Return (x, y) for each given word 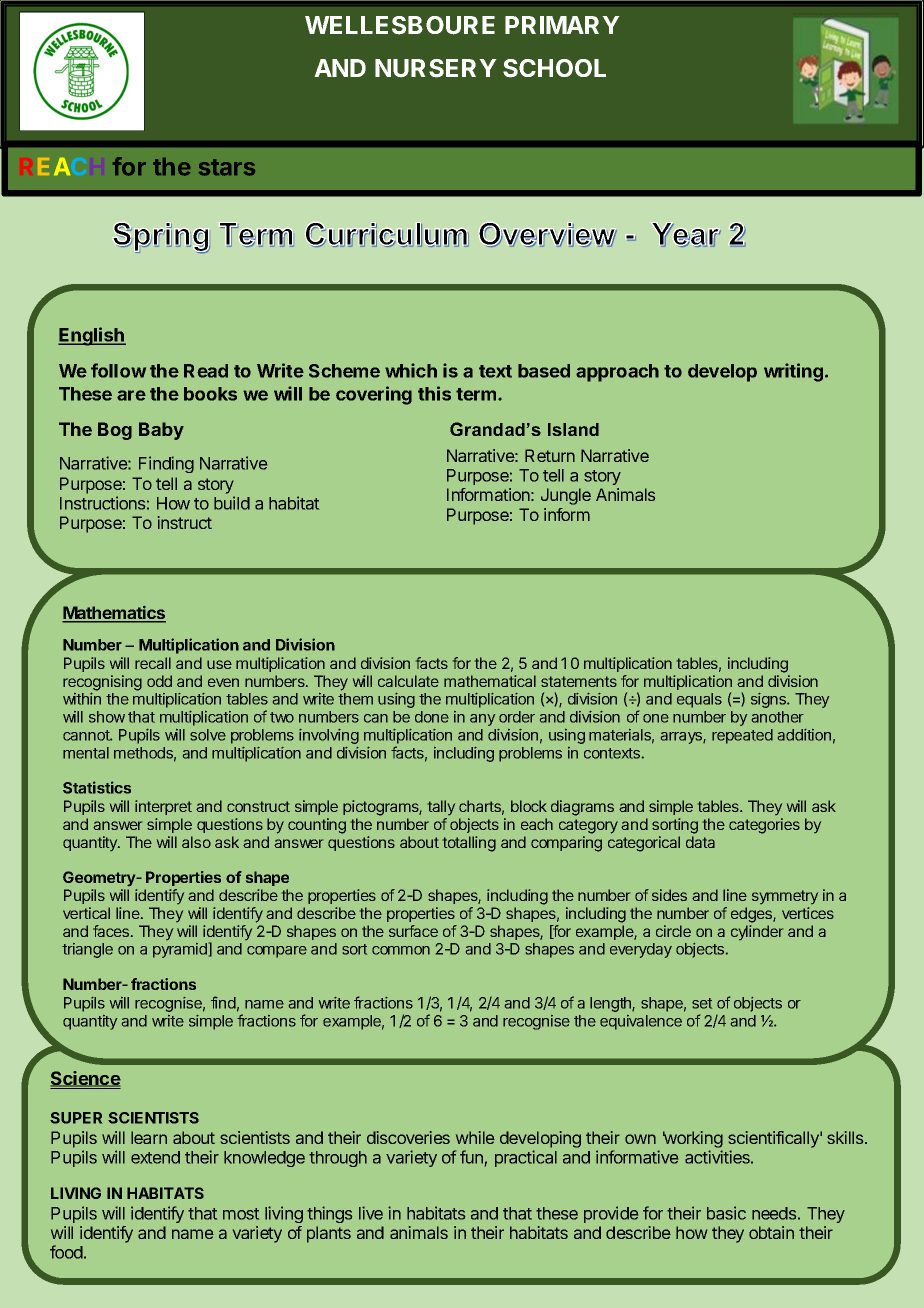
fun (471, 1157)
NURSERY (436, 68)
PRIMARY (562, 25)
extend (155, 1157)
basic (726, 1213)
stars (227, 167)
